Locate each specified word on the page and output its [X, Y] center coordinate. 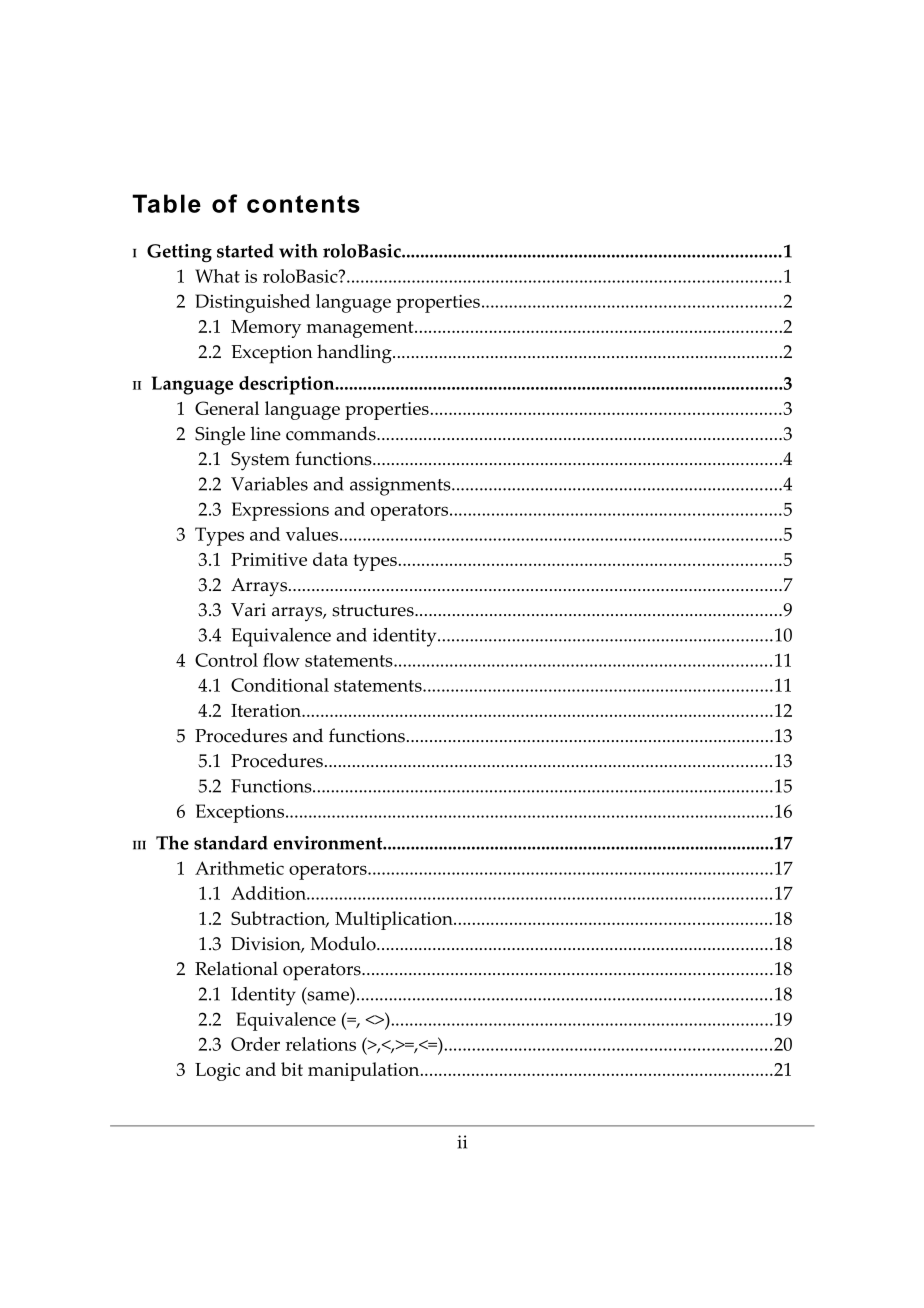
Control [226, 660]
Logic [217, 1072]
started [245, 251]
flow [281, 660]
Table [166, 203]
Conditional [280, 685]
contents [303, 204]
